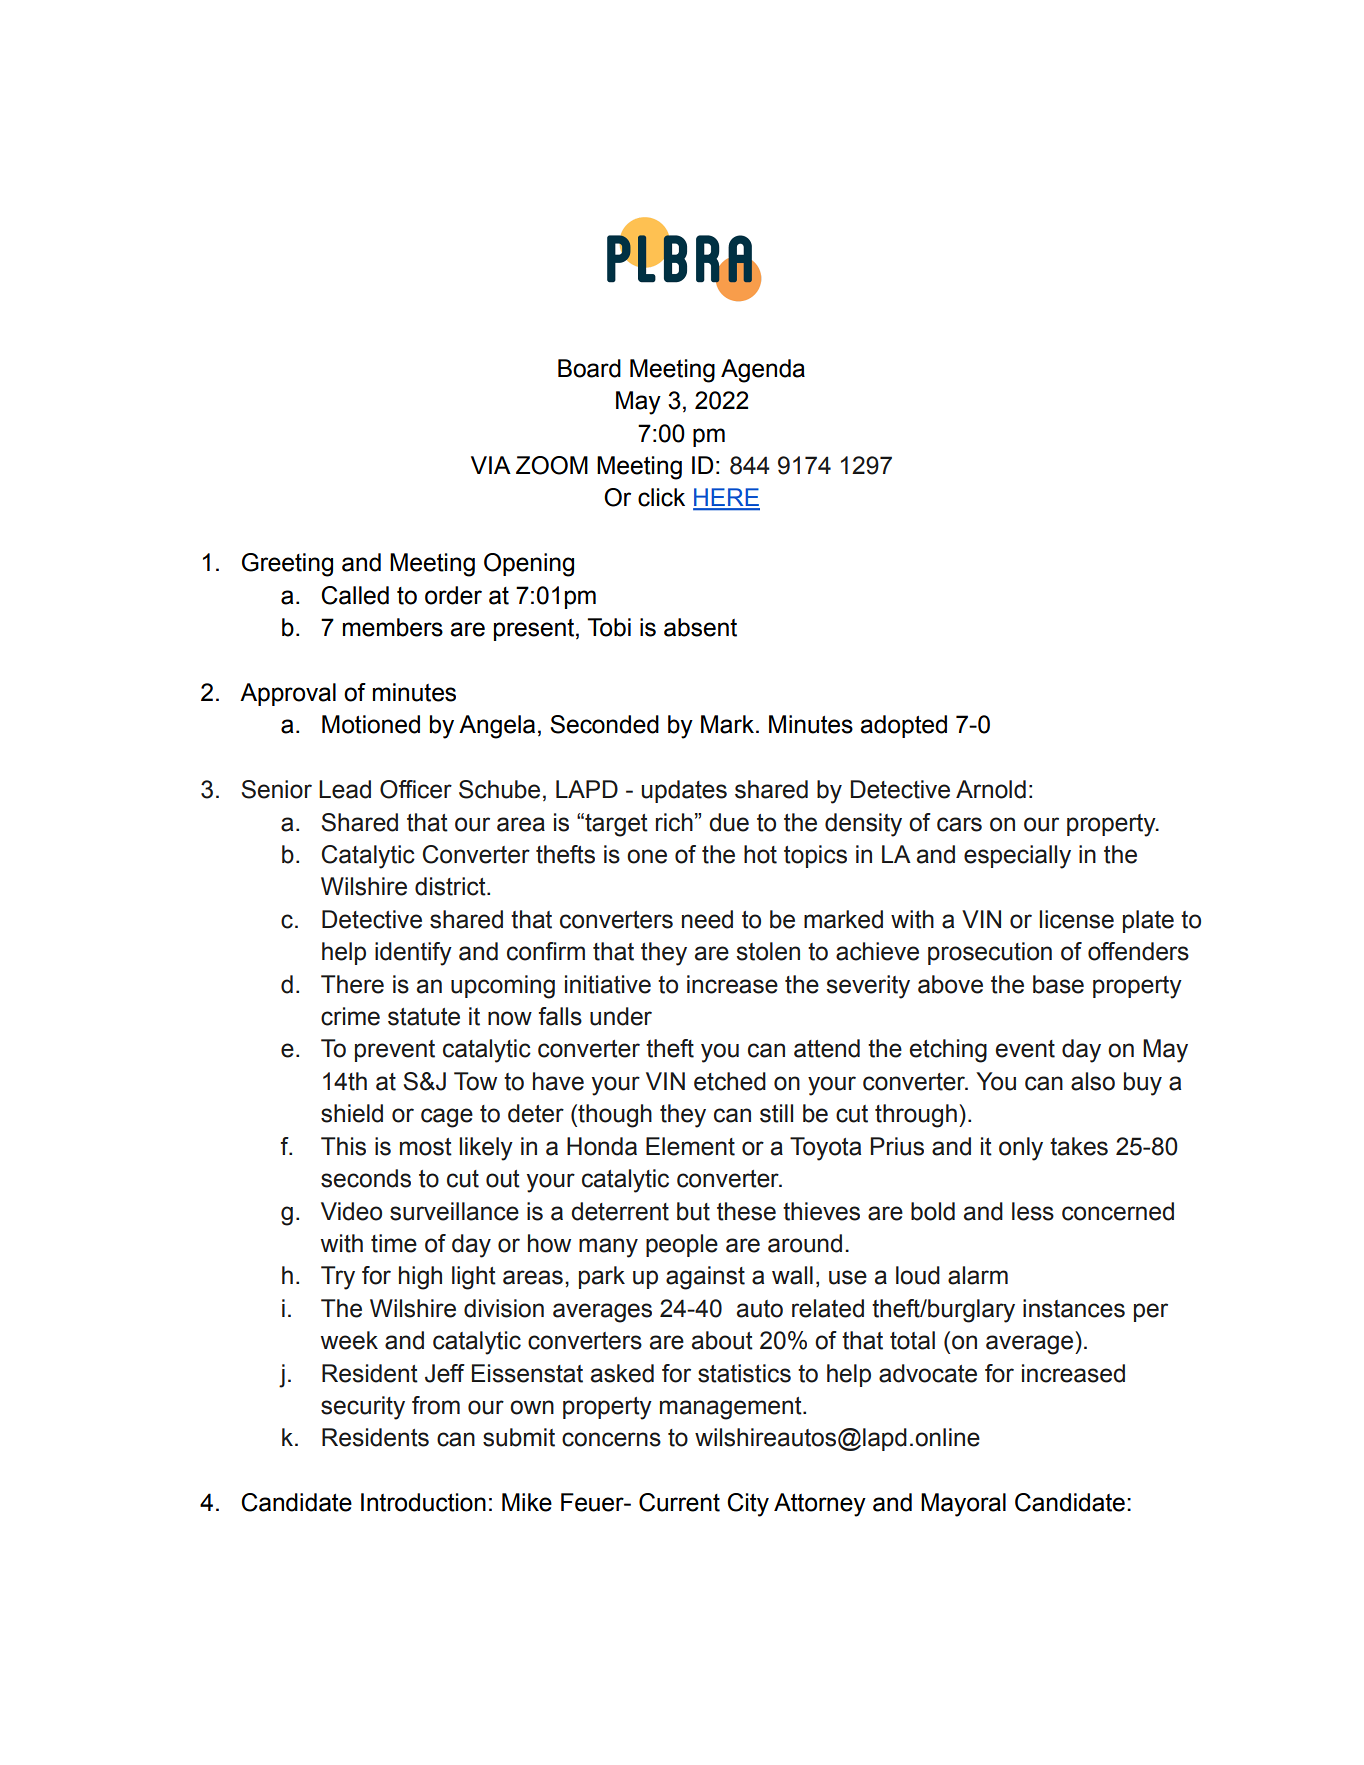 This page has height=1765, width=1364. I want to click on need, so click(707, 919).
